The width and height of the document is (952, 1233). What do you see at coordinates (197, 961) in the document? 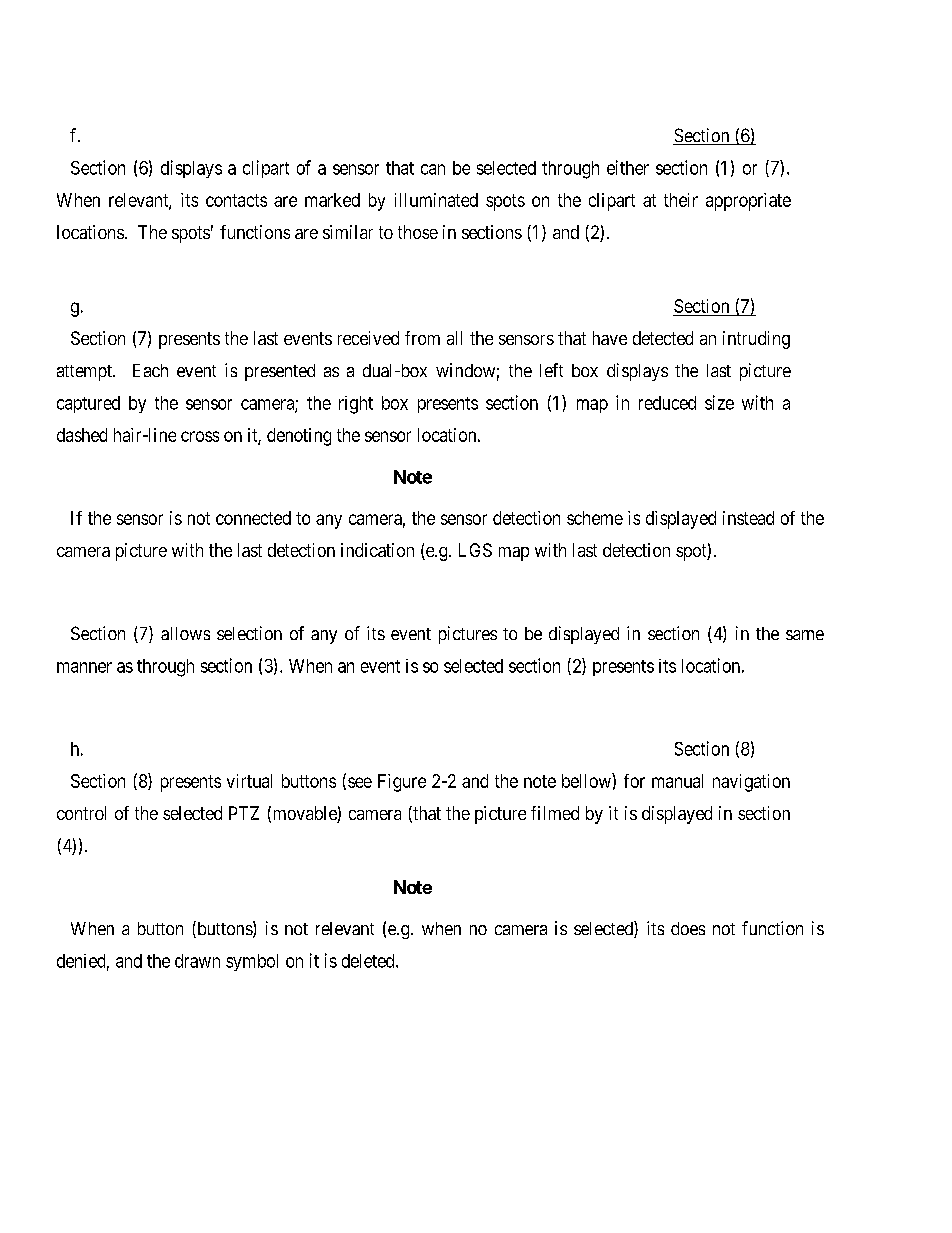
I see `drawn` at bounding box center [197, 961].
